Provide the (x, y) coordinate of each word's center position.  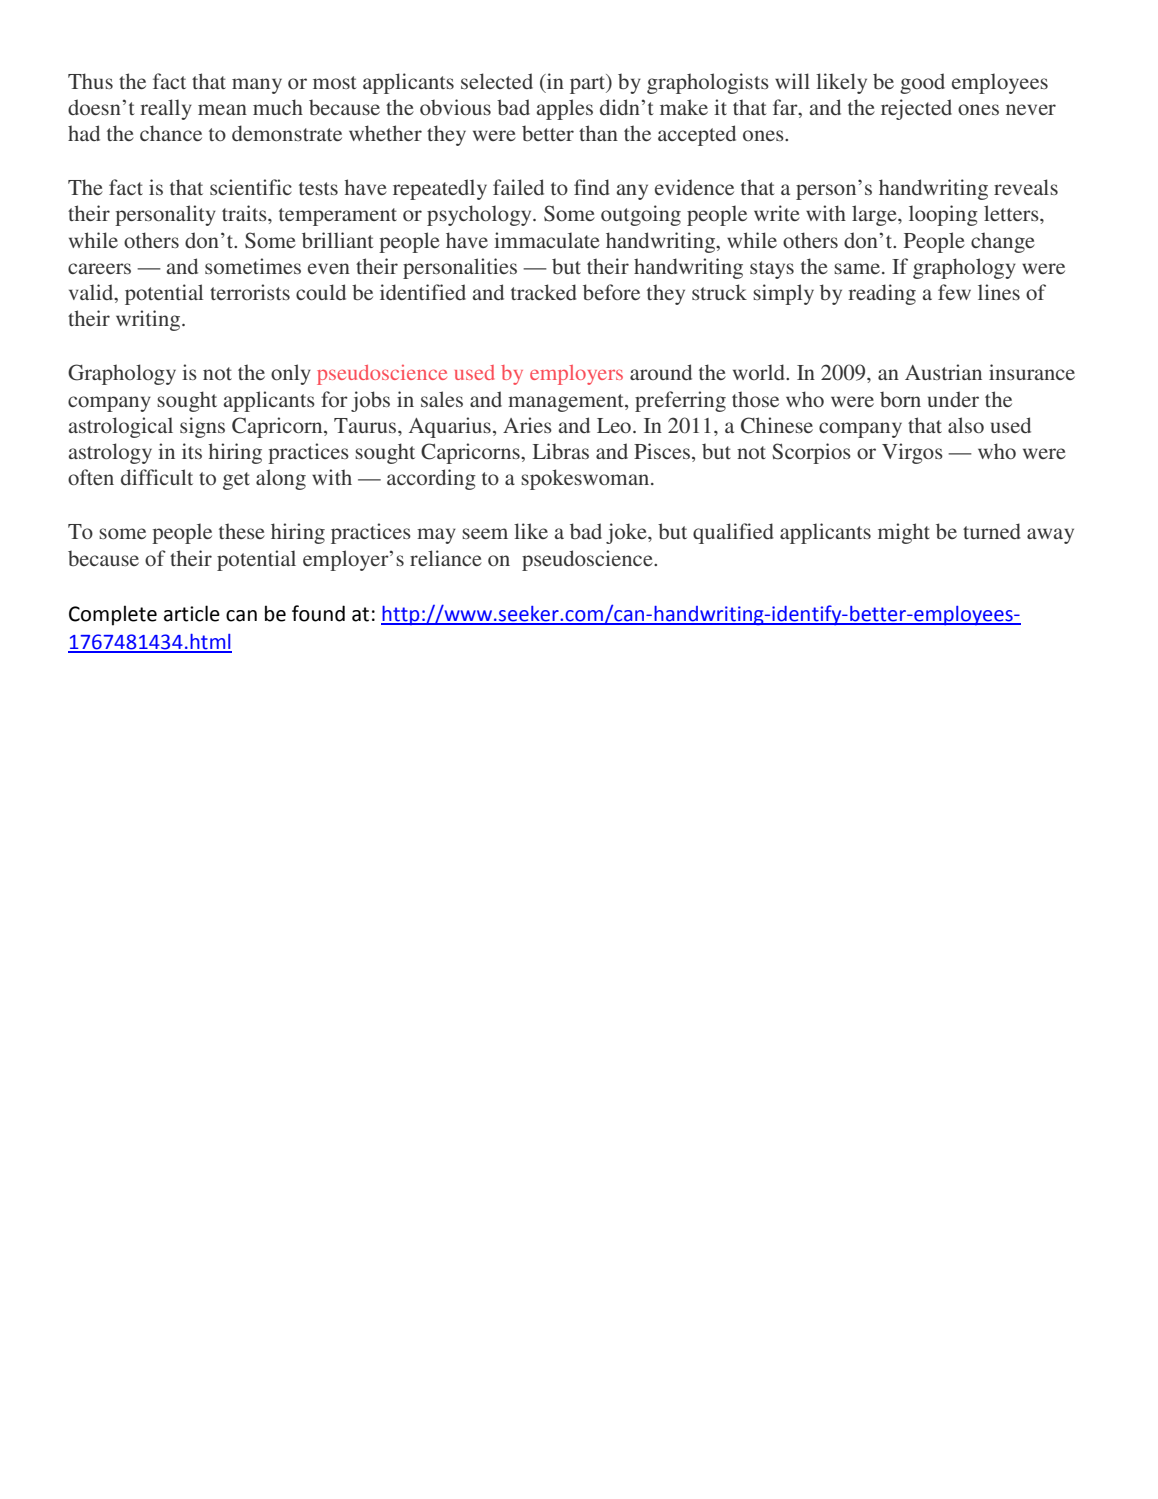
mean (222, 109)
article (192, 613)
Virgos (912, 453)
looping (943, 215)
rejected (916, 109)
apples (565, 109)
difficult (157, 477)
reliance (446, 558)
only (291, 374)
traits (245, 213)
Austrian (943, 372)
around (661, 372)
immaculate (547, 240)
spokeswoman (585, 479)
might (904, 533)
